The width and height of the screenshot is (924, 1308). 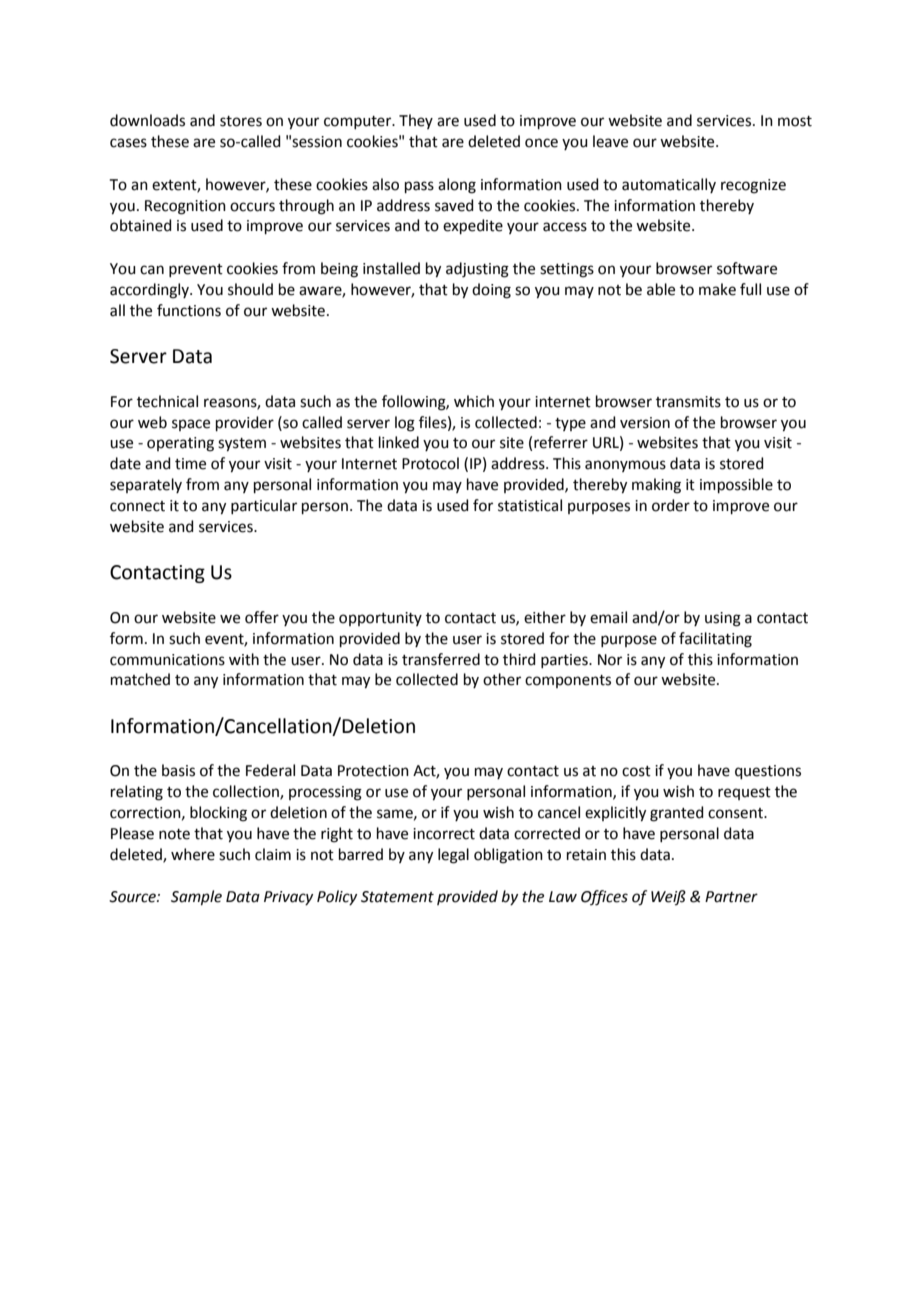 What do you see at coordinates (262, 617) in the screenshot?
I see `offer` at bounding box center [262, 617].
